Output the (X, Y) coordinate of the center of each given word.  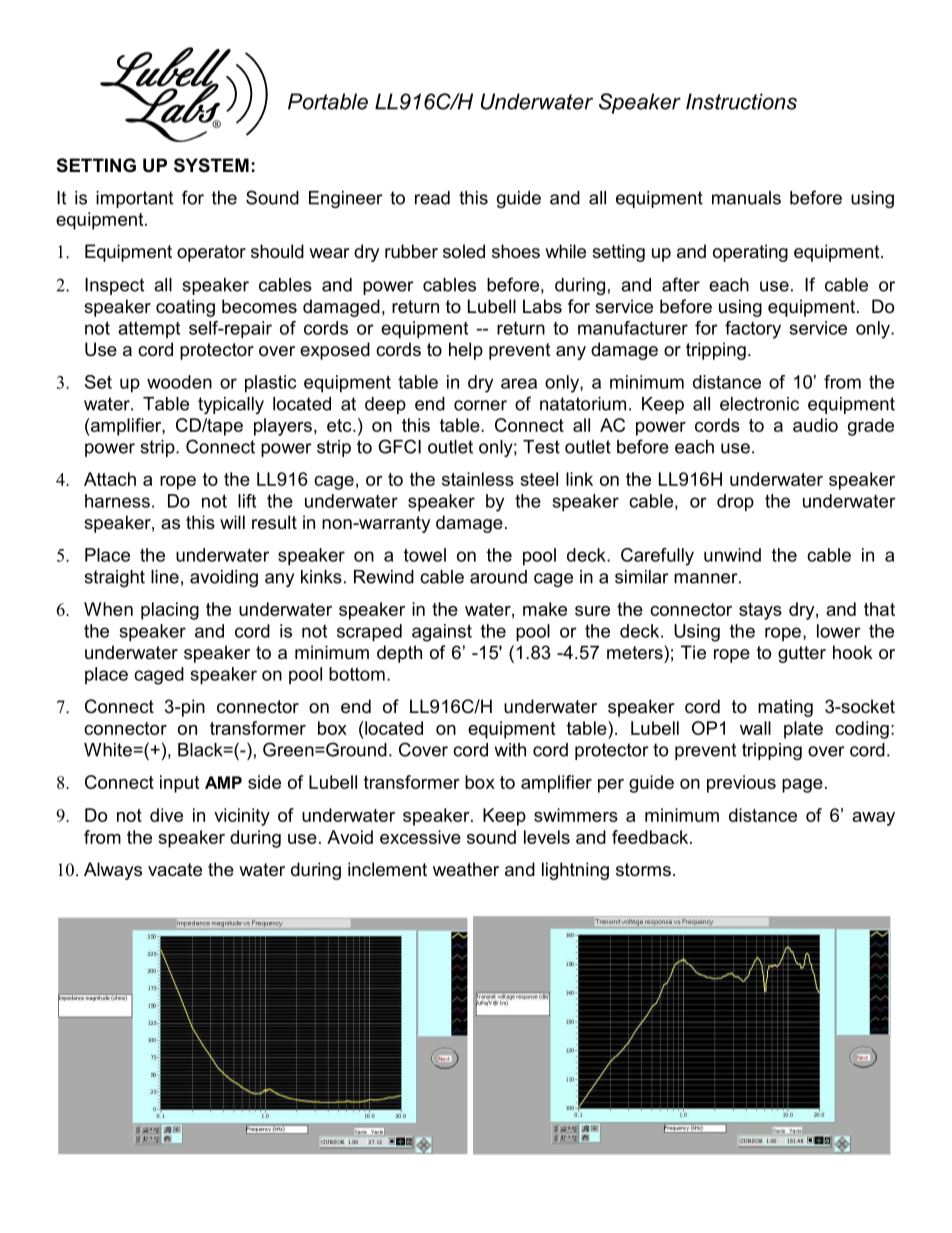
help (466, 351)
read (432, 198)
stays (760, 611)
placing (170, 611)
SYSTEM (211, 165)
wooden (179, 382)
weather (466, 869)
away (873, 819)
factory (753, 330)
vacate (175, 870)
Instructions (741, 101)
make (545, 609)
